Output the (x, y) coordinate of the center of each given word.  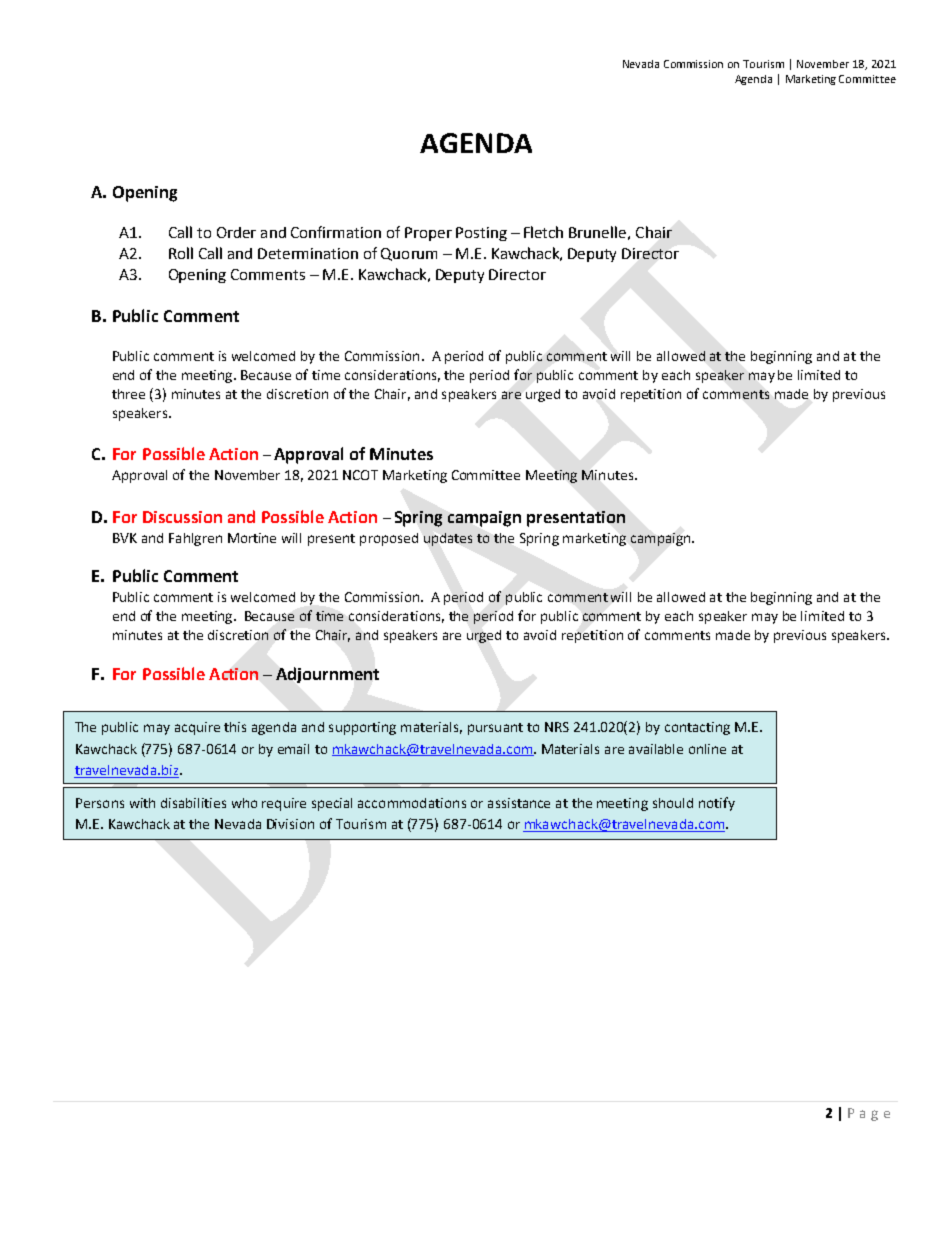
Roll (181, 253)
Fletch (543, 232)
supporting (362, 728)
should (673, 803)
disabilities (193, 803)
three (128, 394)
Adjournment (327, 675)
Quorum (409, 254)
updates (448, 539)
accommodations (412, 803)
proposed (389, 539)
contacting (697, 728)
